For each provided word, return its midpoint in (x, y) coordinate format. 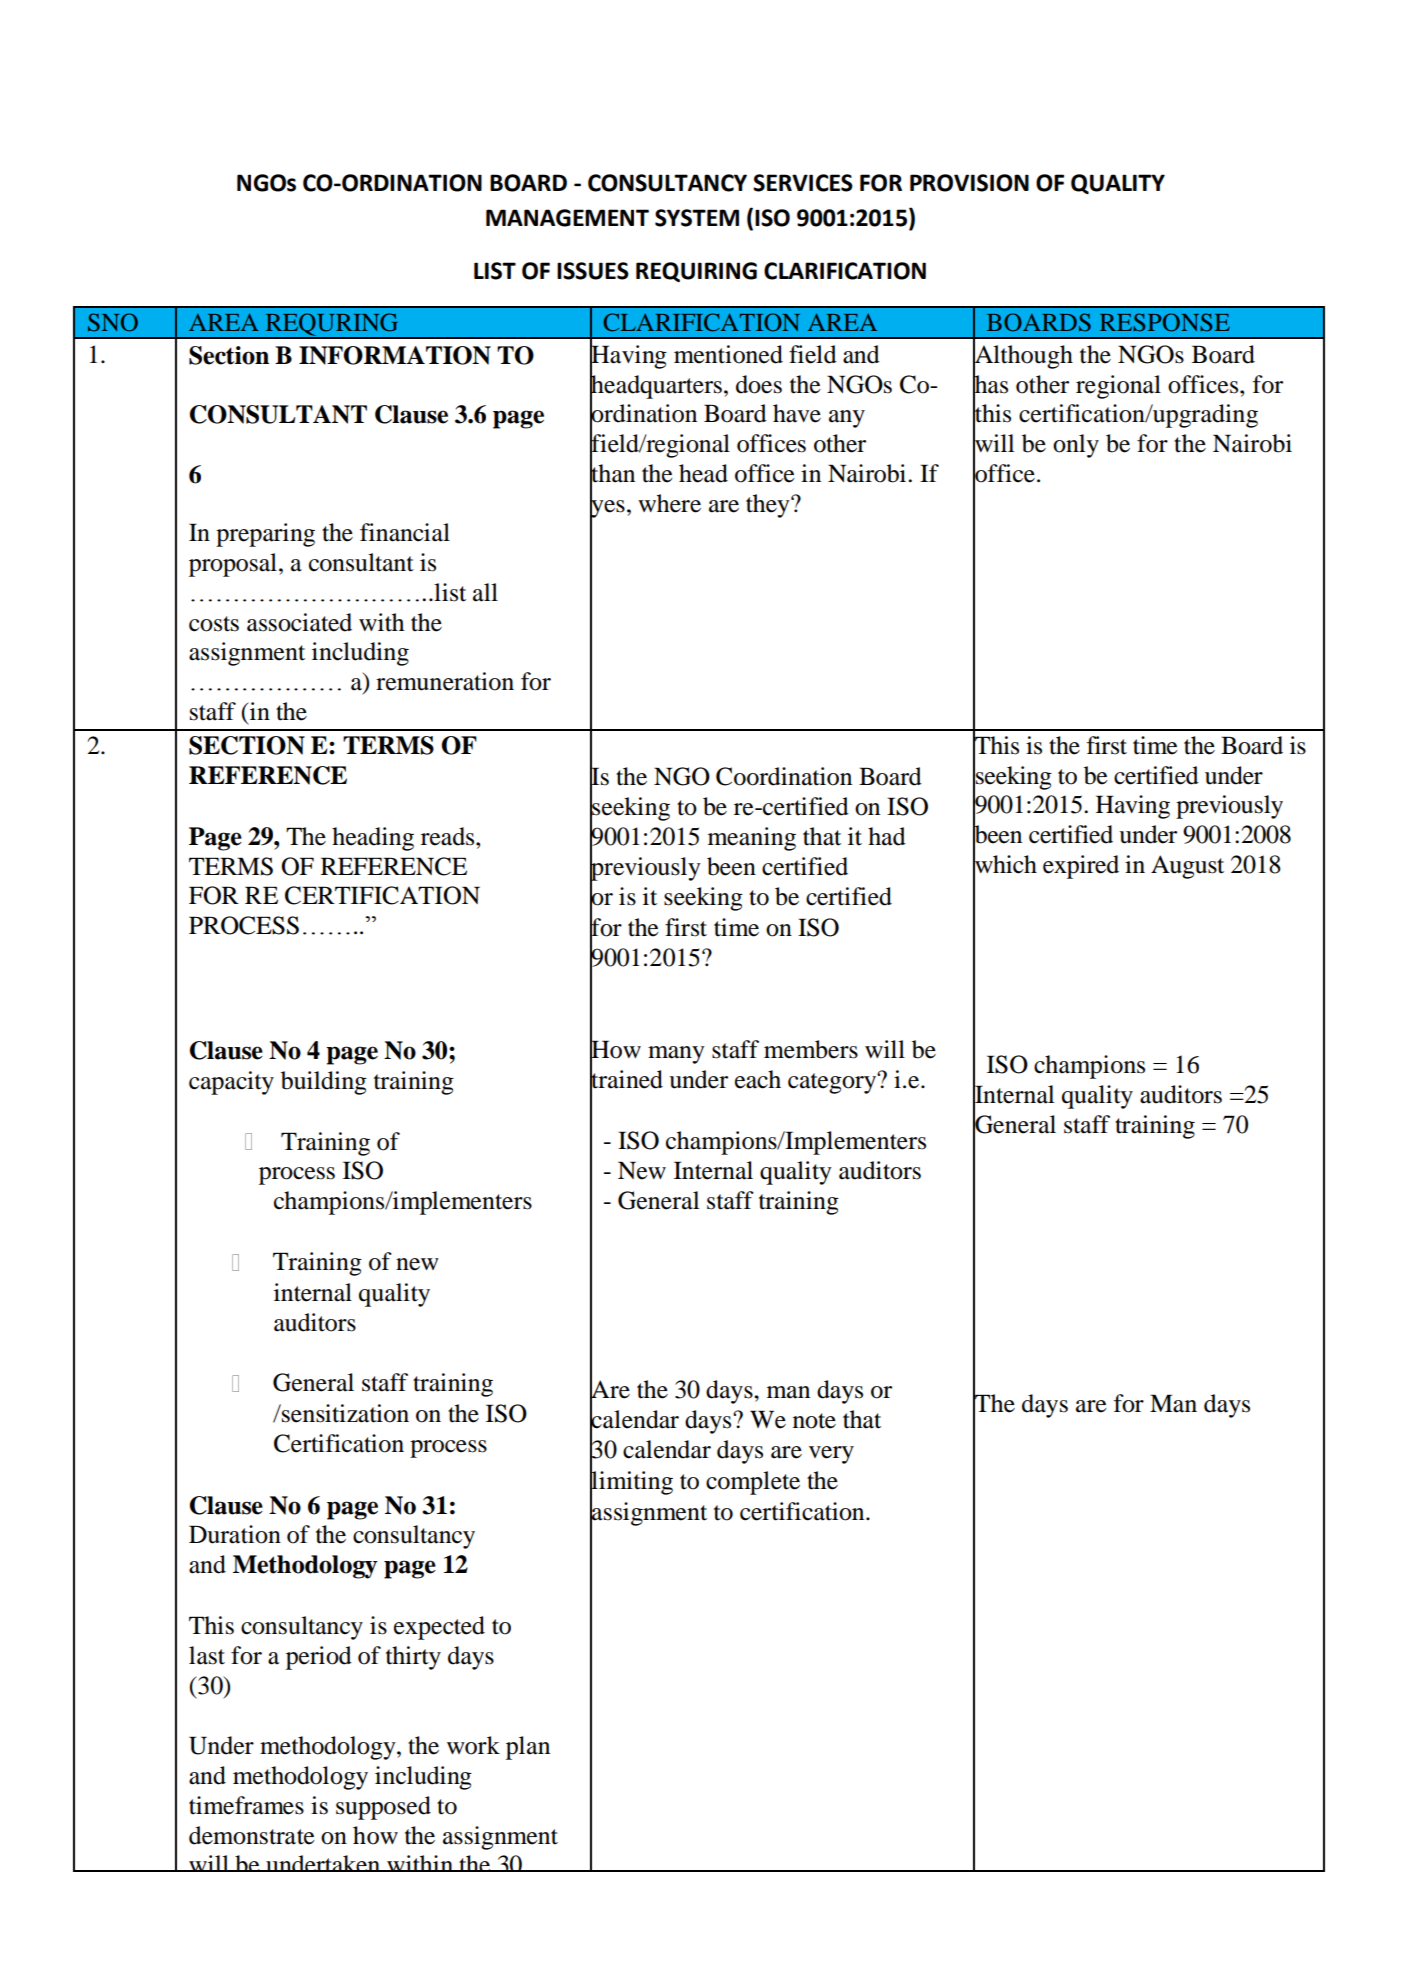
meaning (752, 839)
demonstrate (252, 1835)
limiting (631, 1483)
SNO (113, 322)
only (1076, 446)
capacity (231, 1083)
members (811, 1049)
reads (449, 836)
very (831, 1455)
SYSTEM (697, 218)
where (669, 503)
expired (1081, 867)
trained (626, 1079)
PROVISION (969, 183)
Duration (235, 1534)
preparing (265, 535)
